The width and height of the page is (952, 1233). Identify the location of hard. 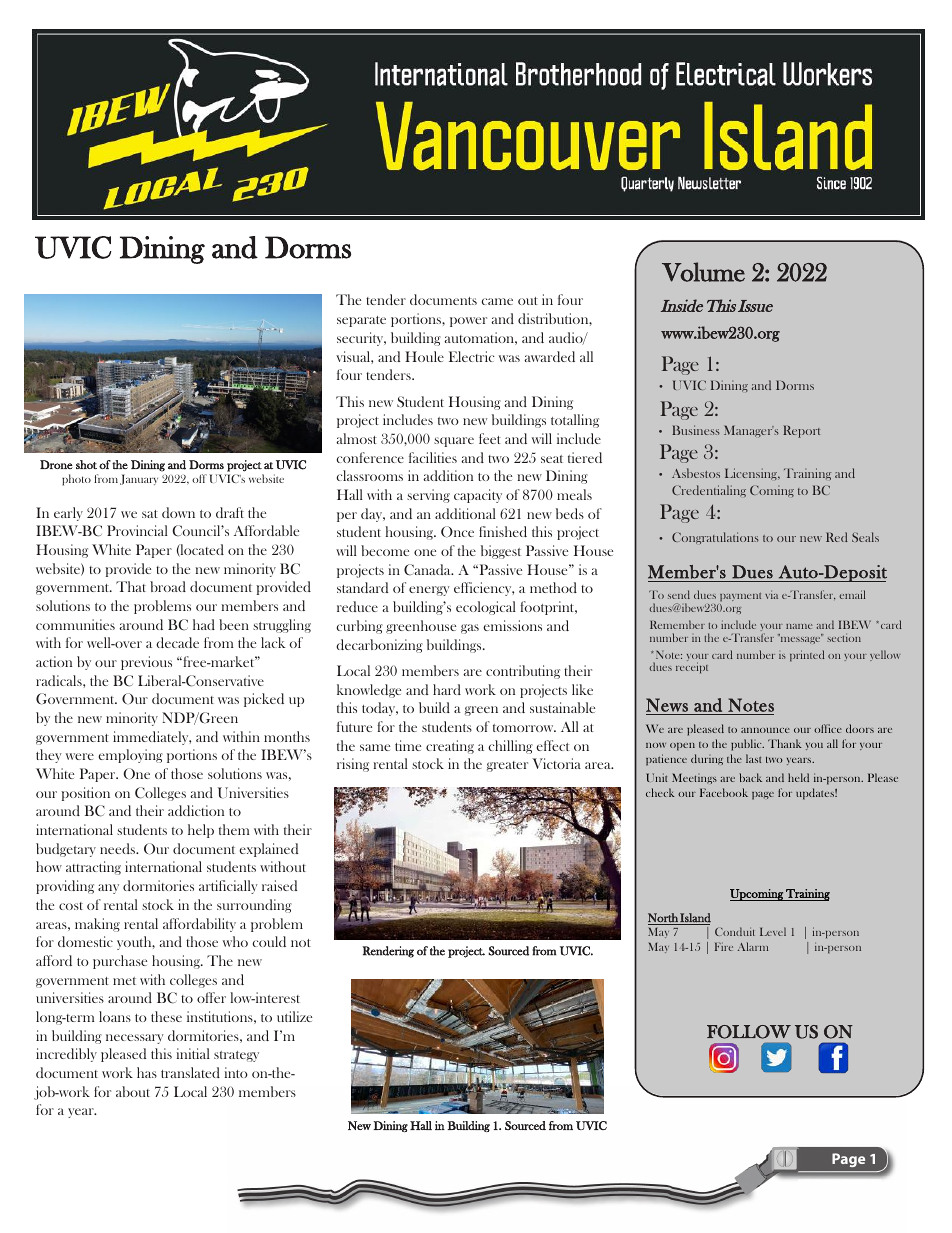
(447, 689).
